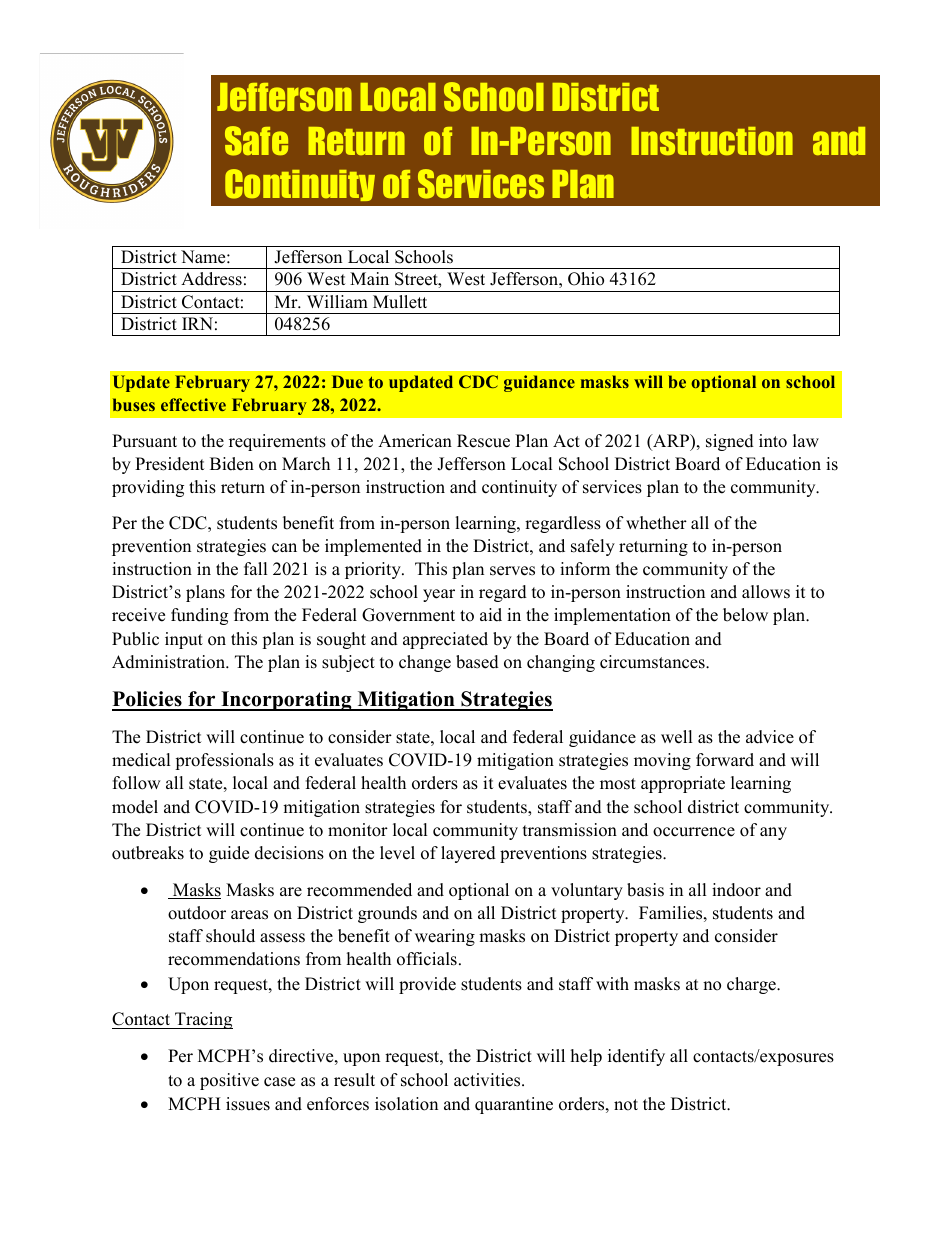  Describe the element at coordinates (586, 279) in the page. I see `Ohio` at that location.
